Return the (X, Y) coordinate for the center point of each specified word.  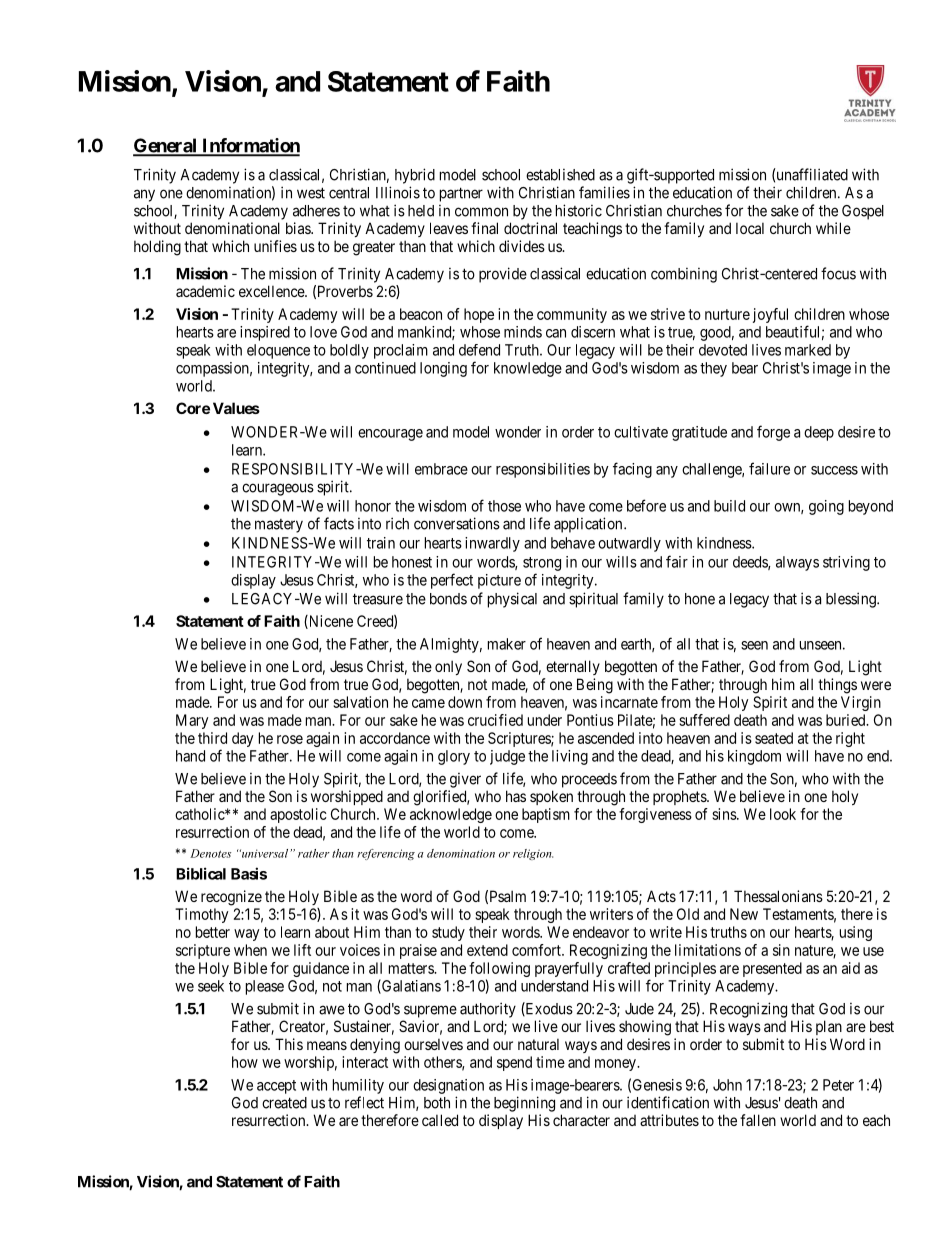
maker (507, 644)
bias (299, 228)
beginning (524, 1104)
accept (276, 1087)
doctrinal (530, 228)
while (833, 228)
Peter (838, 1085)
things (837, 686)
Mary (192, 721)
